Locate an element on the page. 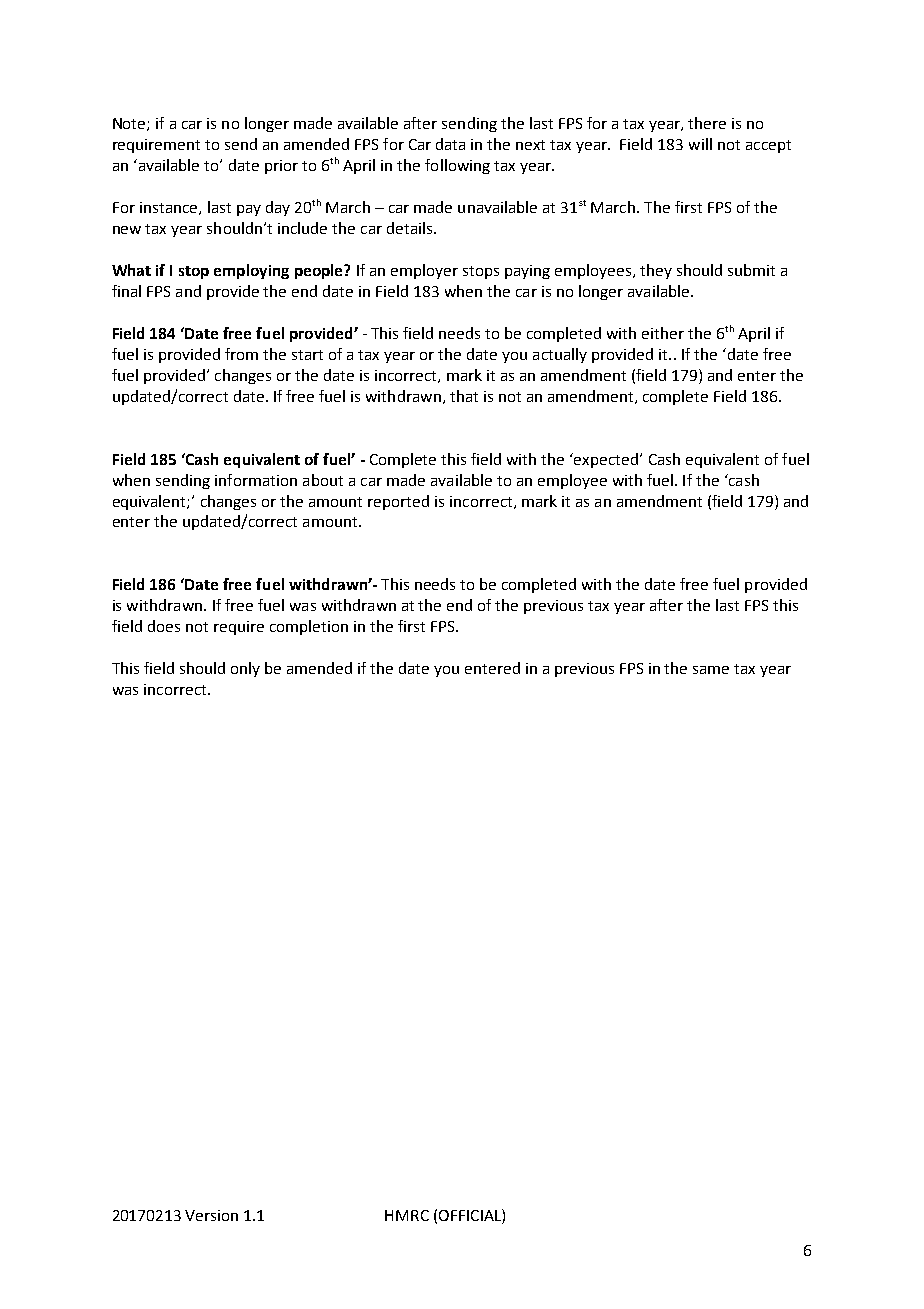 This page has height=1309, width=924. will is located at coordinates (700, 144).
